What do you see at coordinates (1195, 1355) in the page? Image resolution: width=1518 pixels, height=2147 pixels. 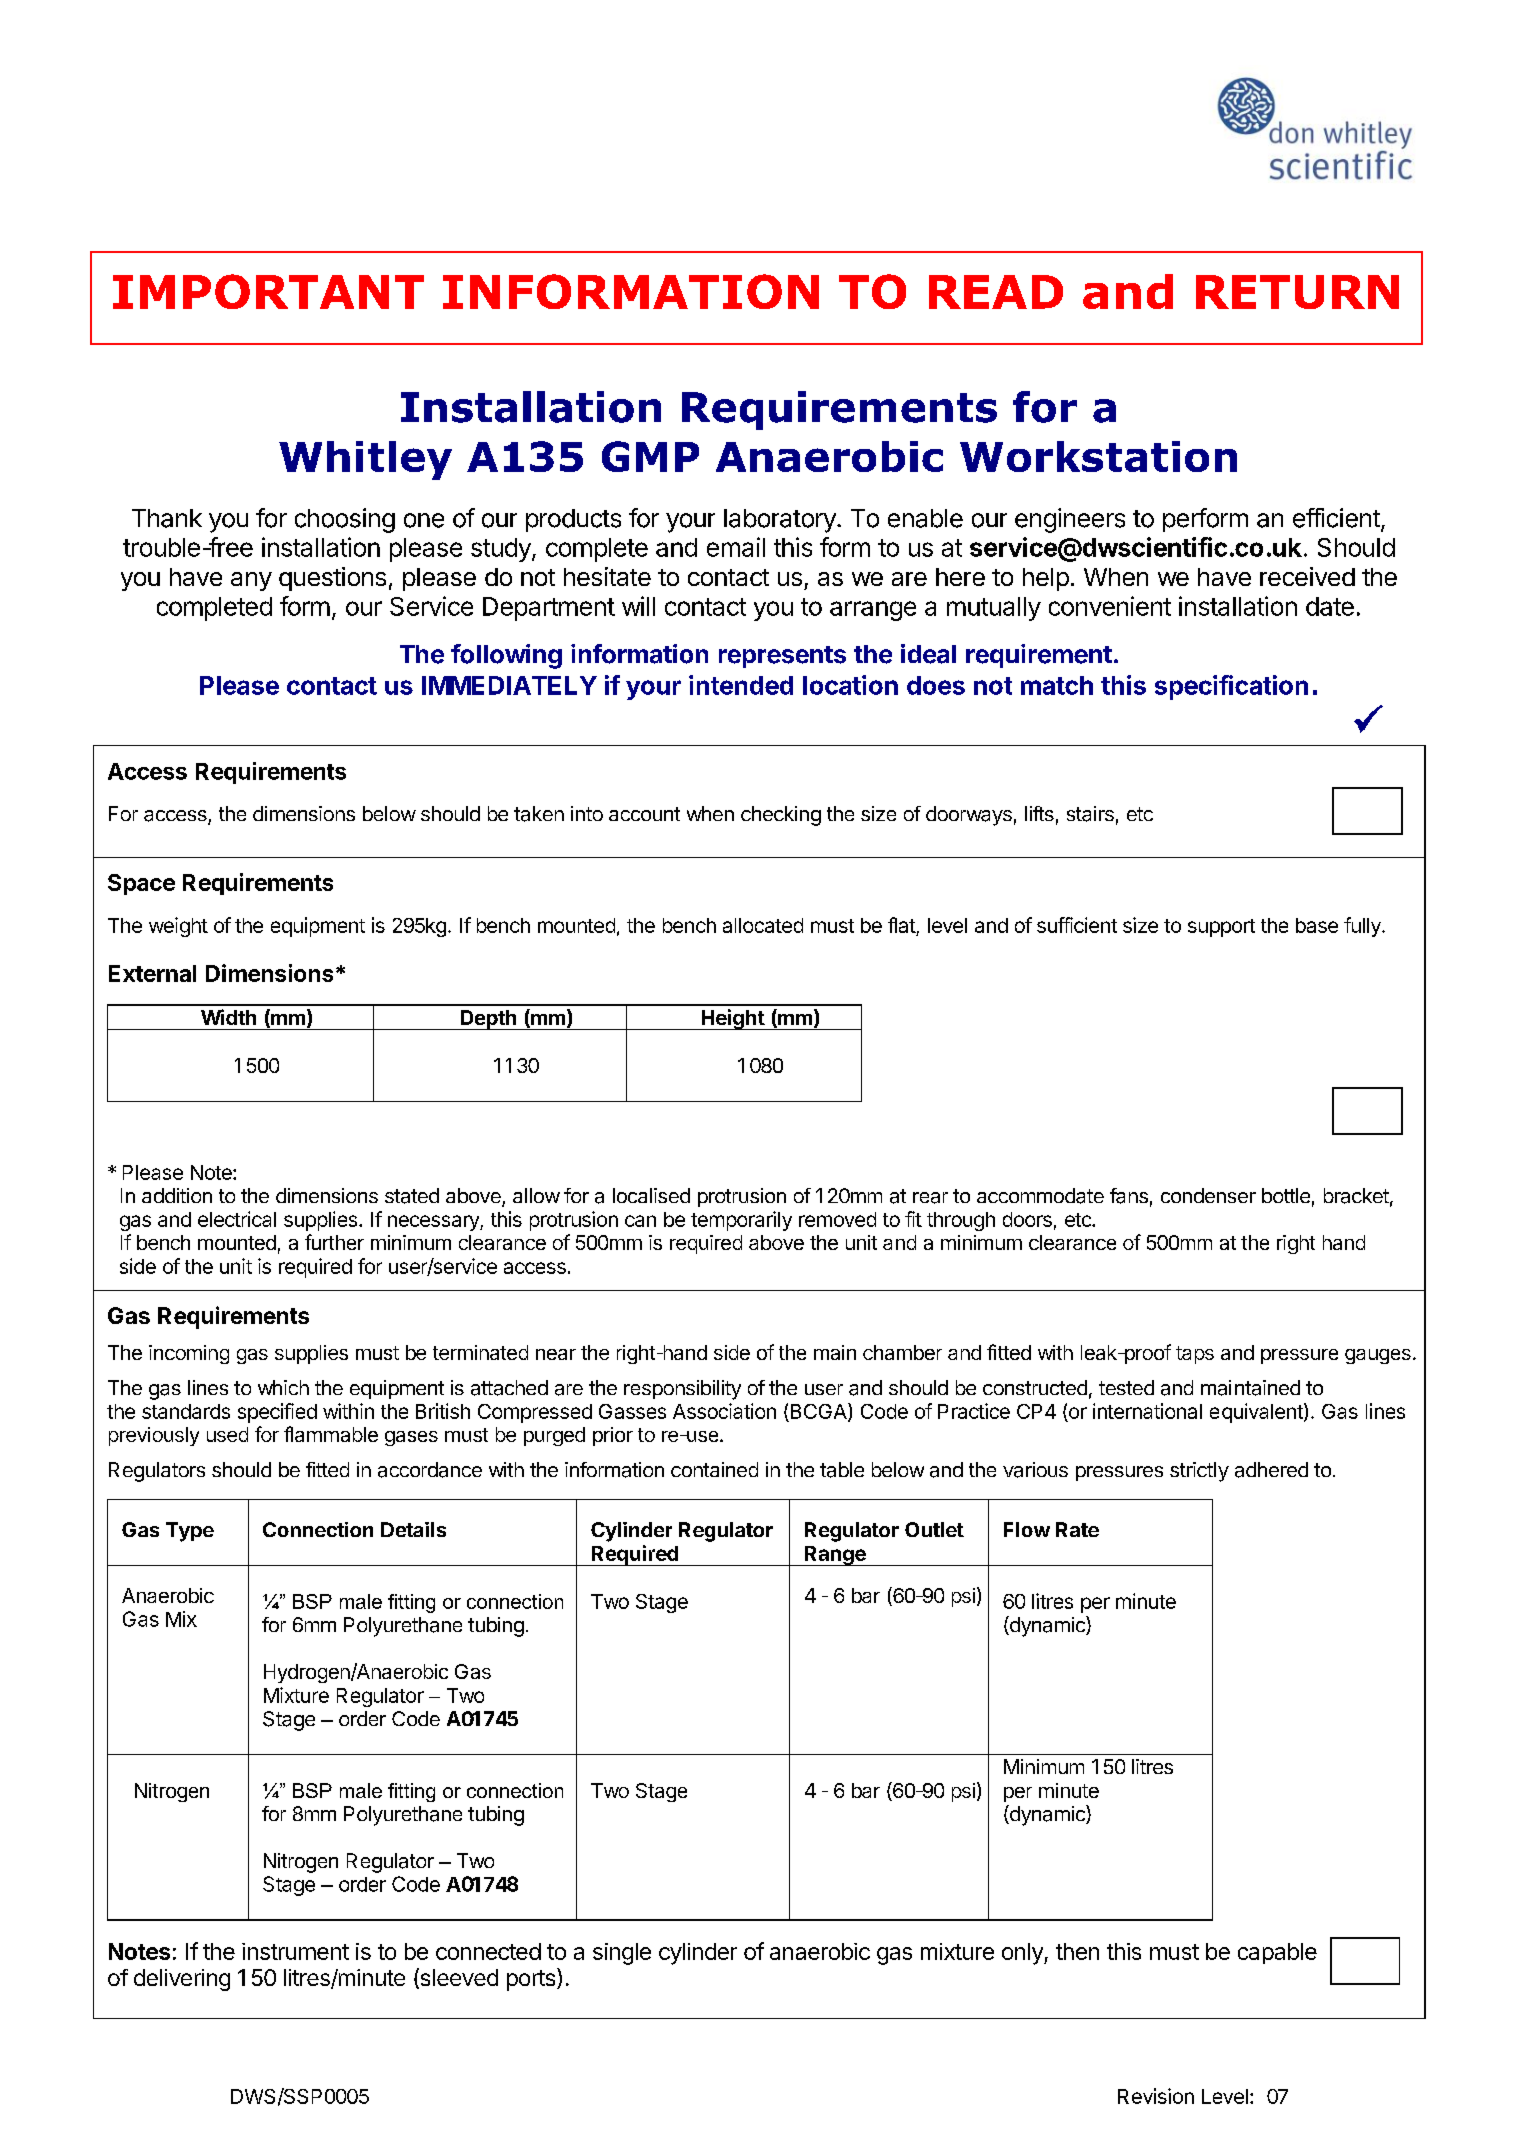 I see `taps` at bounding box center [1195, 1355].
